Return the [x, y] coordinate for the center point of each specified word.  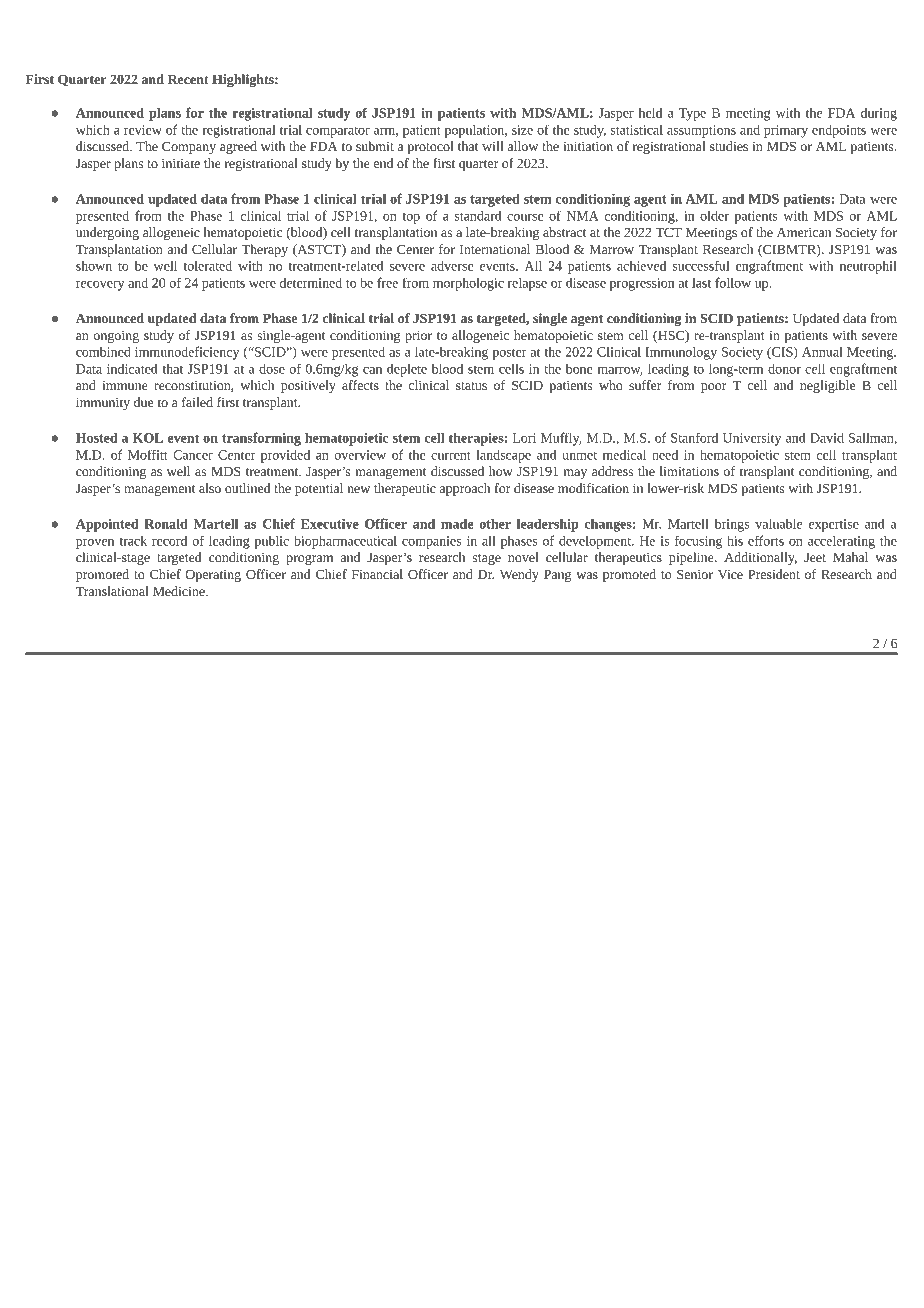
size [522, 130]
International [495, 249]
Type [692, 114]
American [804, 232]
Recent [188, 79]
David [827, 437]
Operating [213, 575]
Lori [524, 438]
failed [197, 402]
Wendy [519, 575]
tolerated [208, 265]
